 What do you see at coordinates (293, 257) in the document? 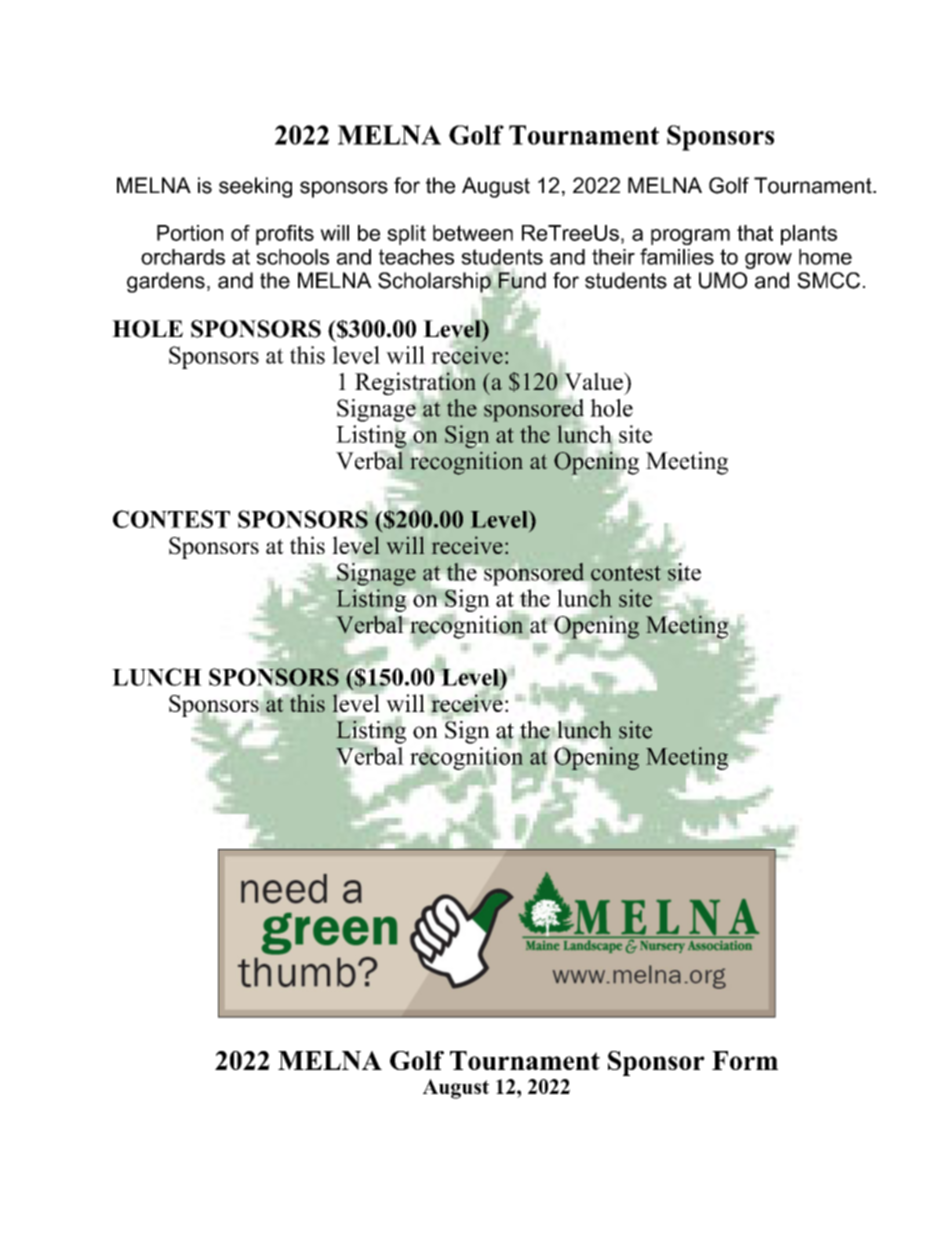
I see `schools` at bounding box center [293, 257].
